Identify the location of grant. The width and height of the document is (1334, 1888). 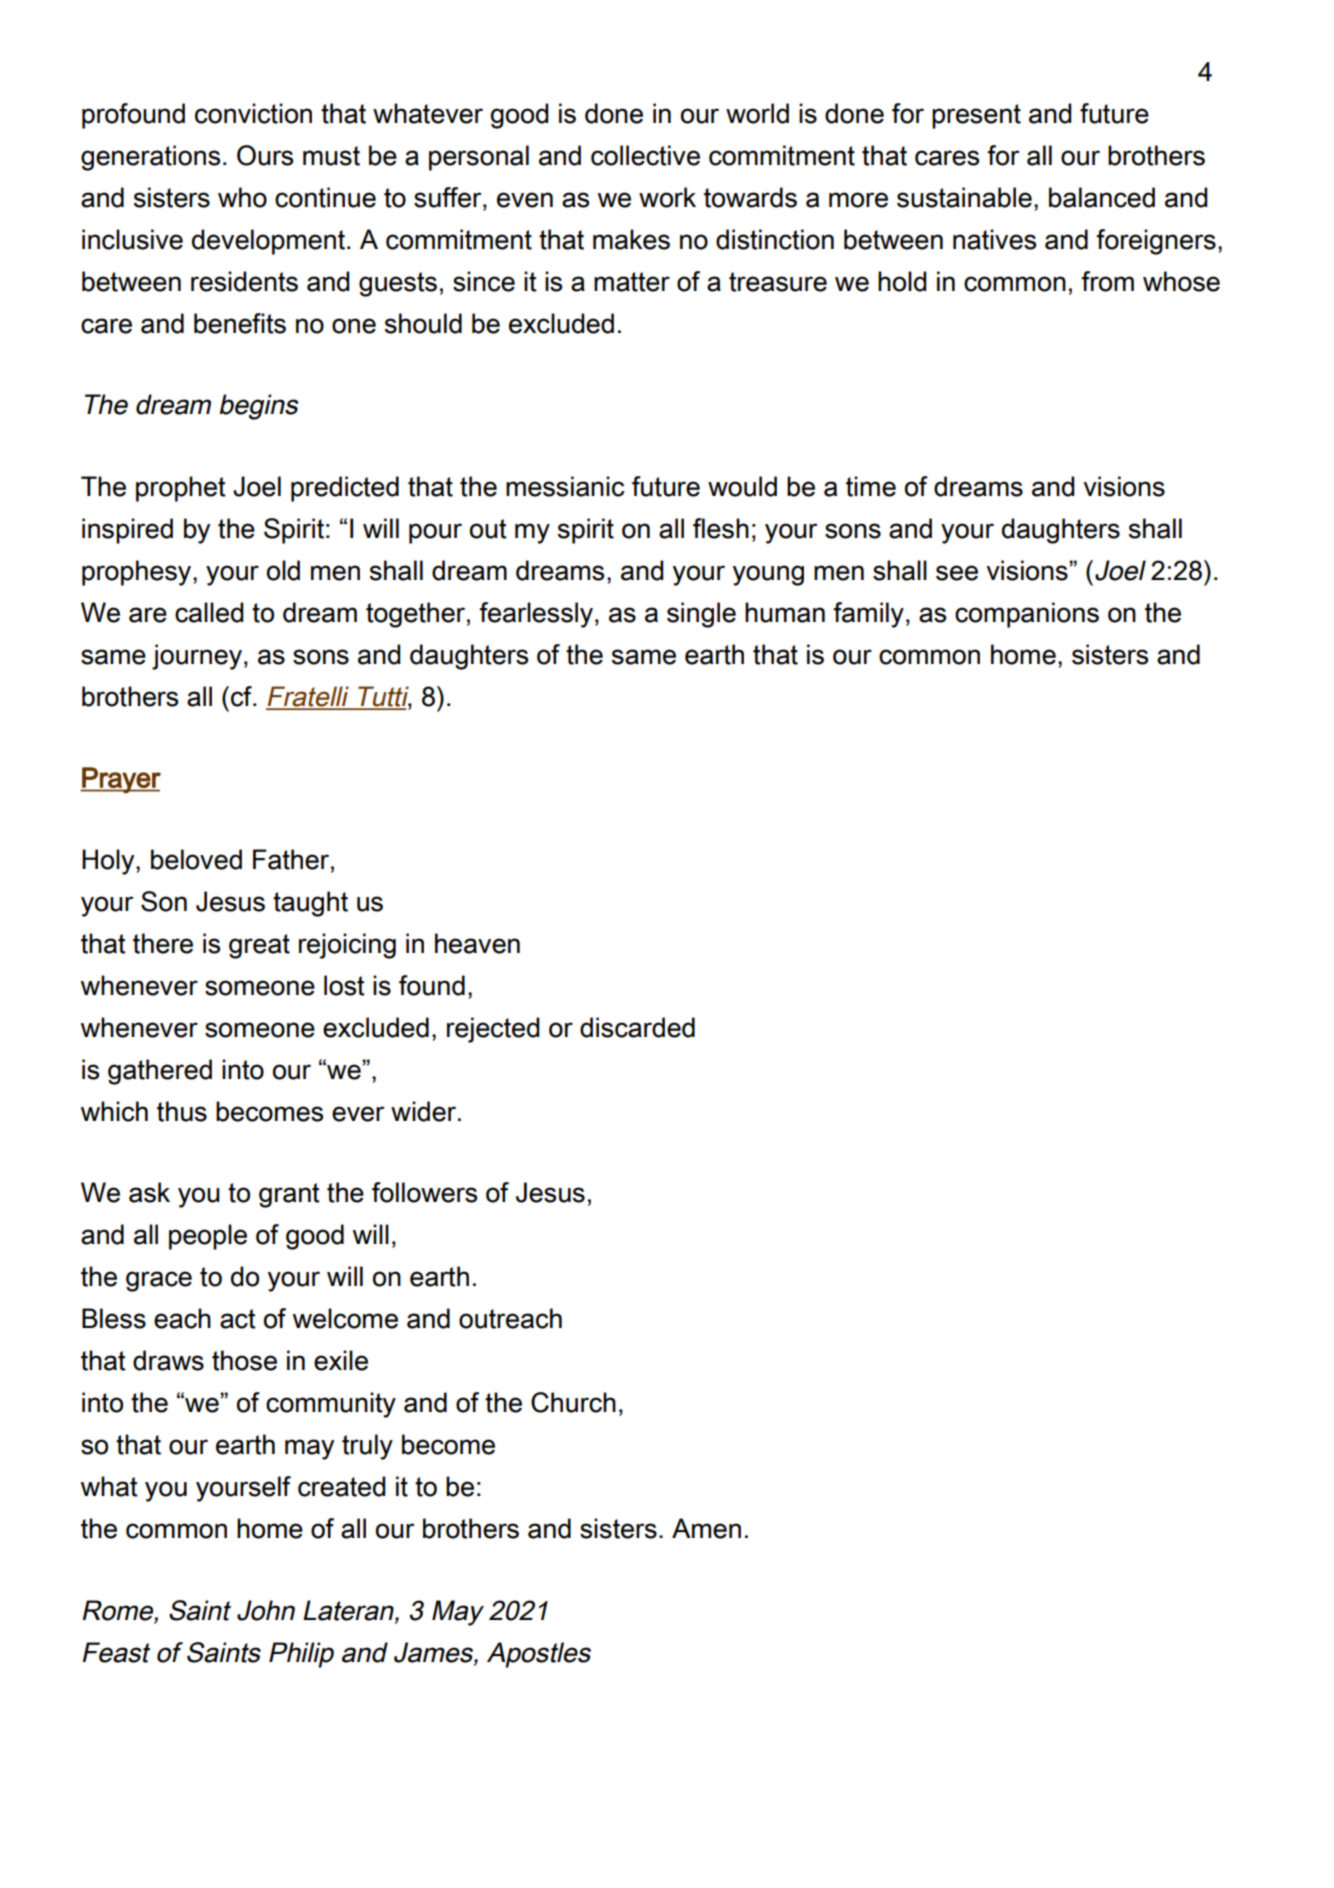
(289, 1195).
